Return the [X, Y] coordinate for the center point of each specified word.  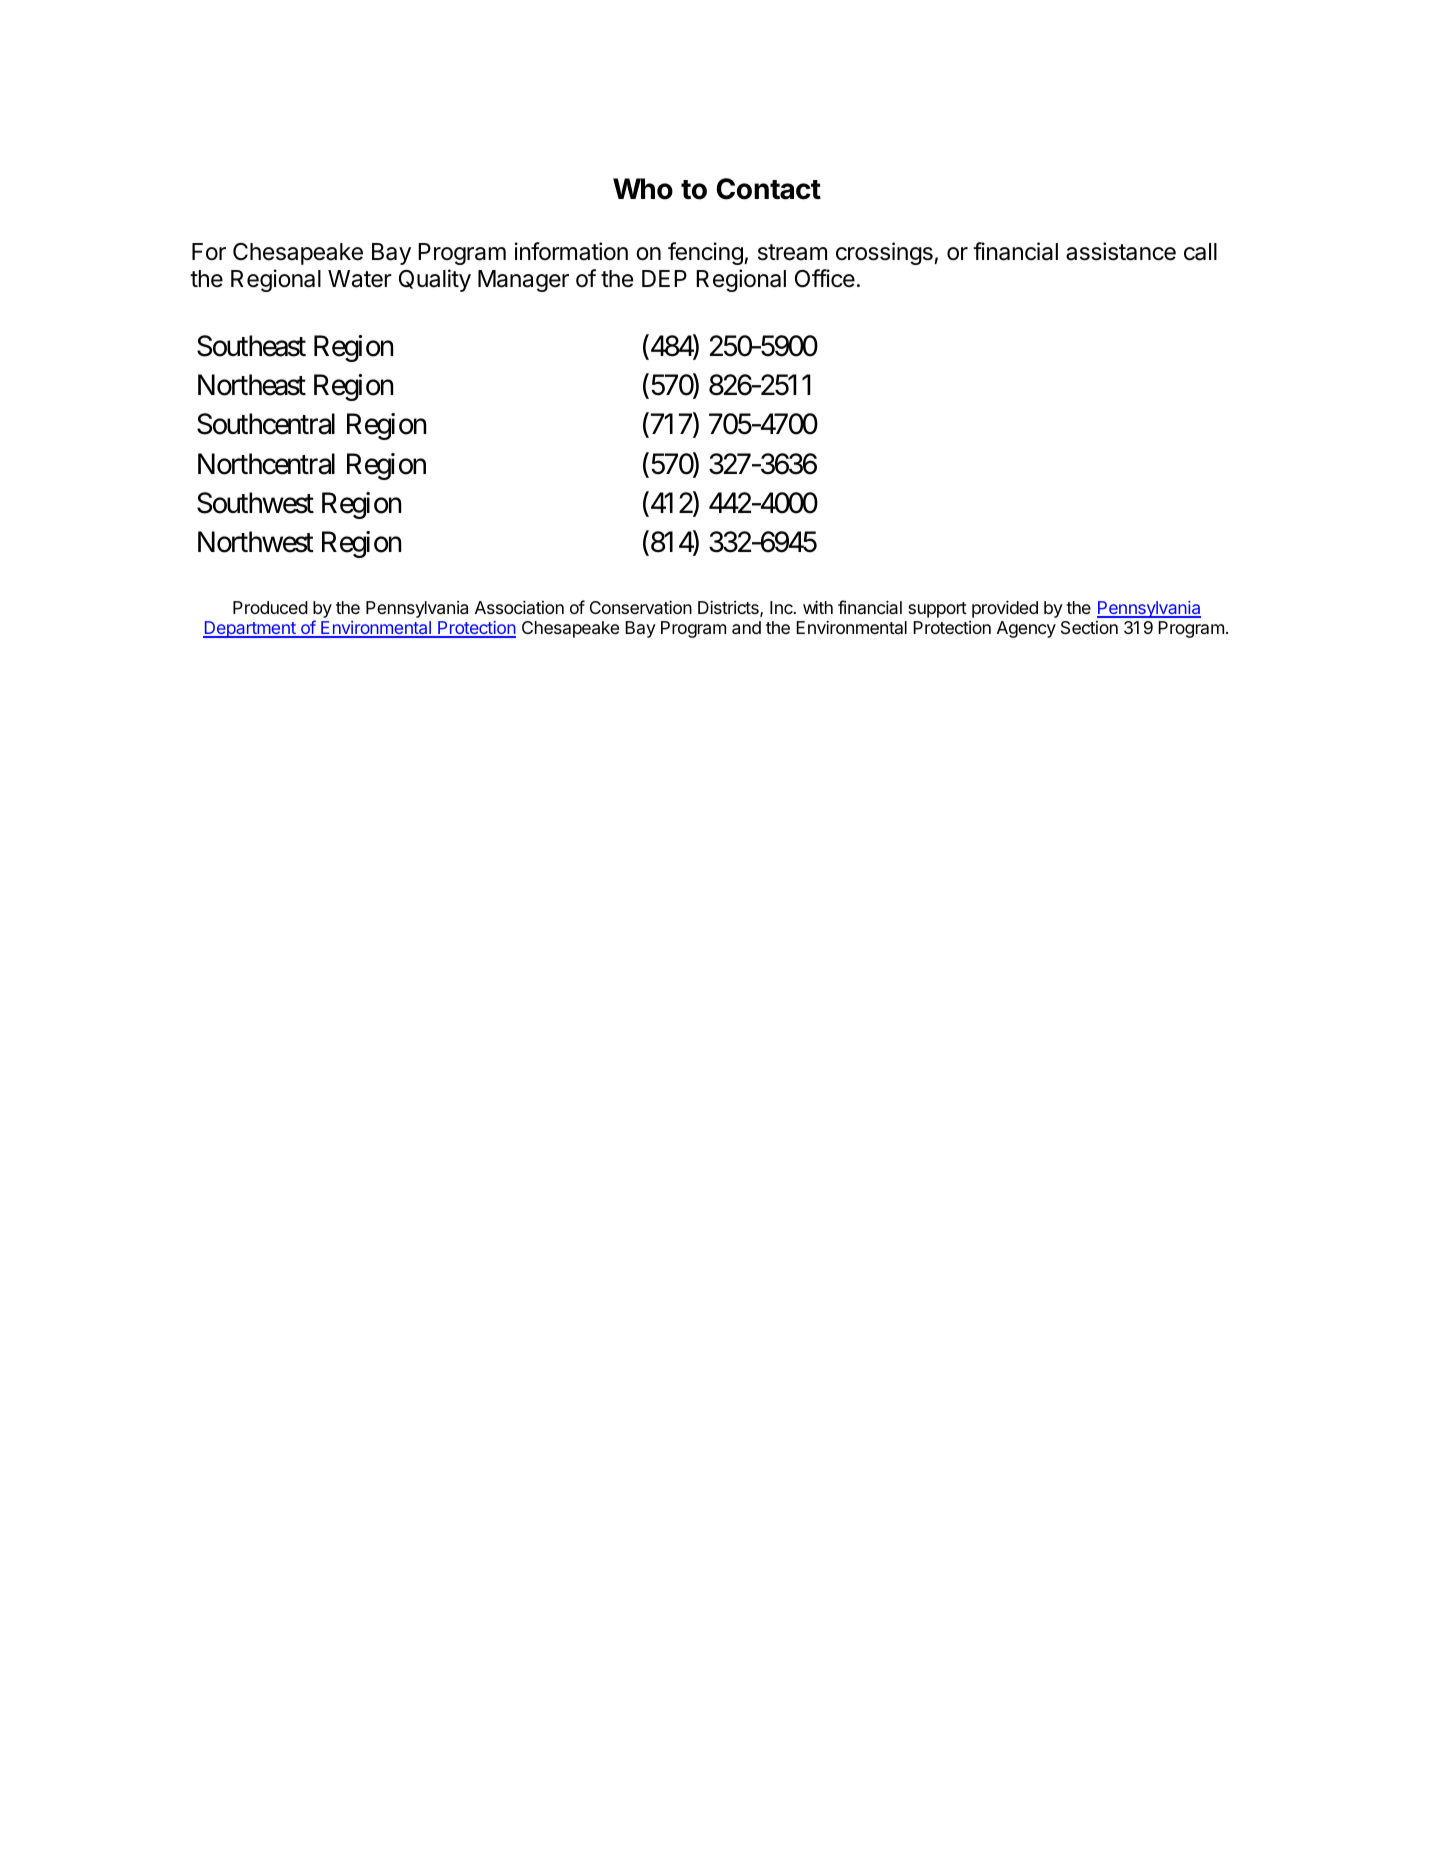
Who [643, 189]
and [746, 628]
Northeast [252, 385]
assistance [1121, 251]
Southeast [251, 346]
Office [825, 278]
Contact [768, 189]
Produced [270, 607]
